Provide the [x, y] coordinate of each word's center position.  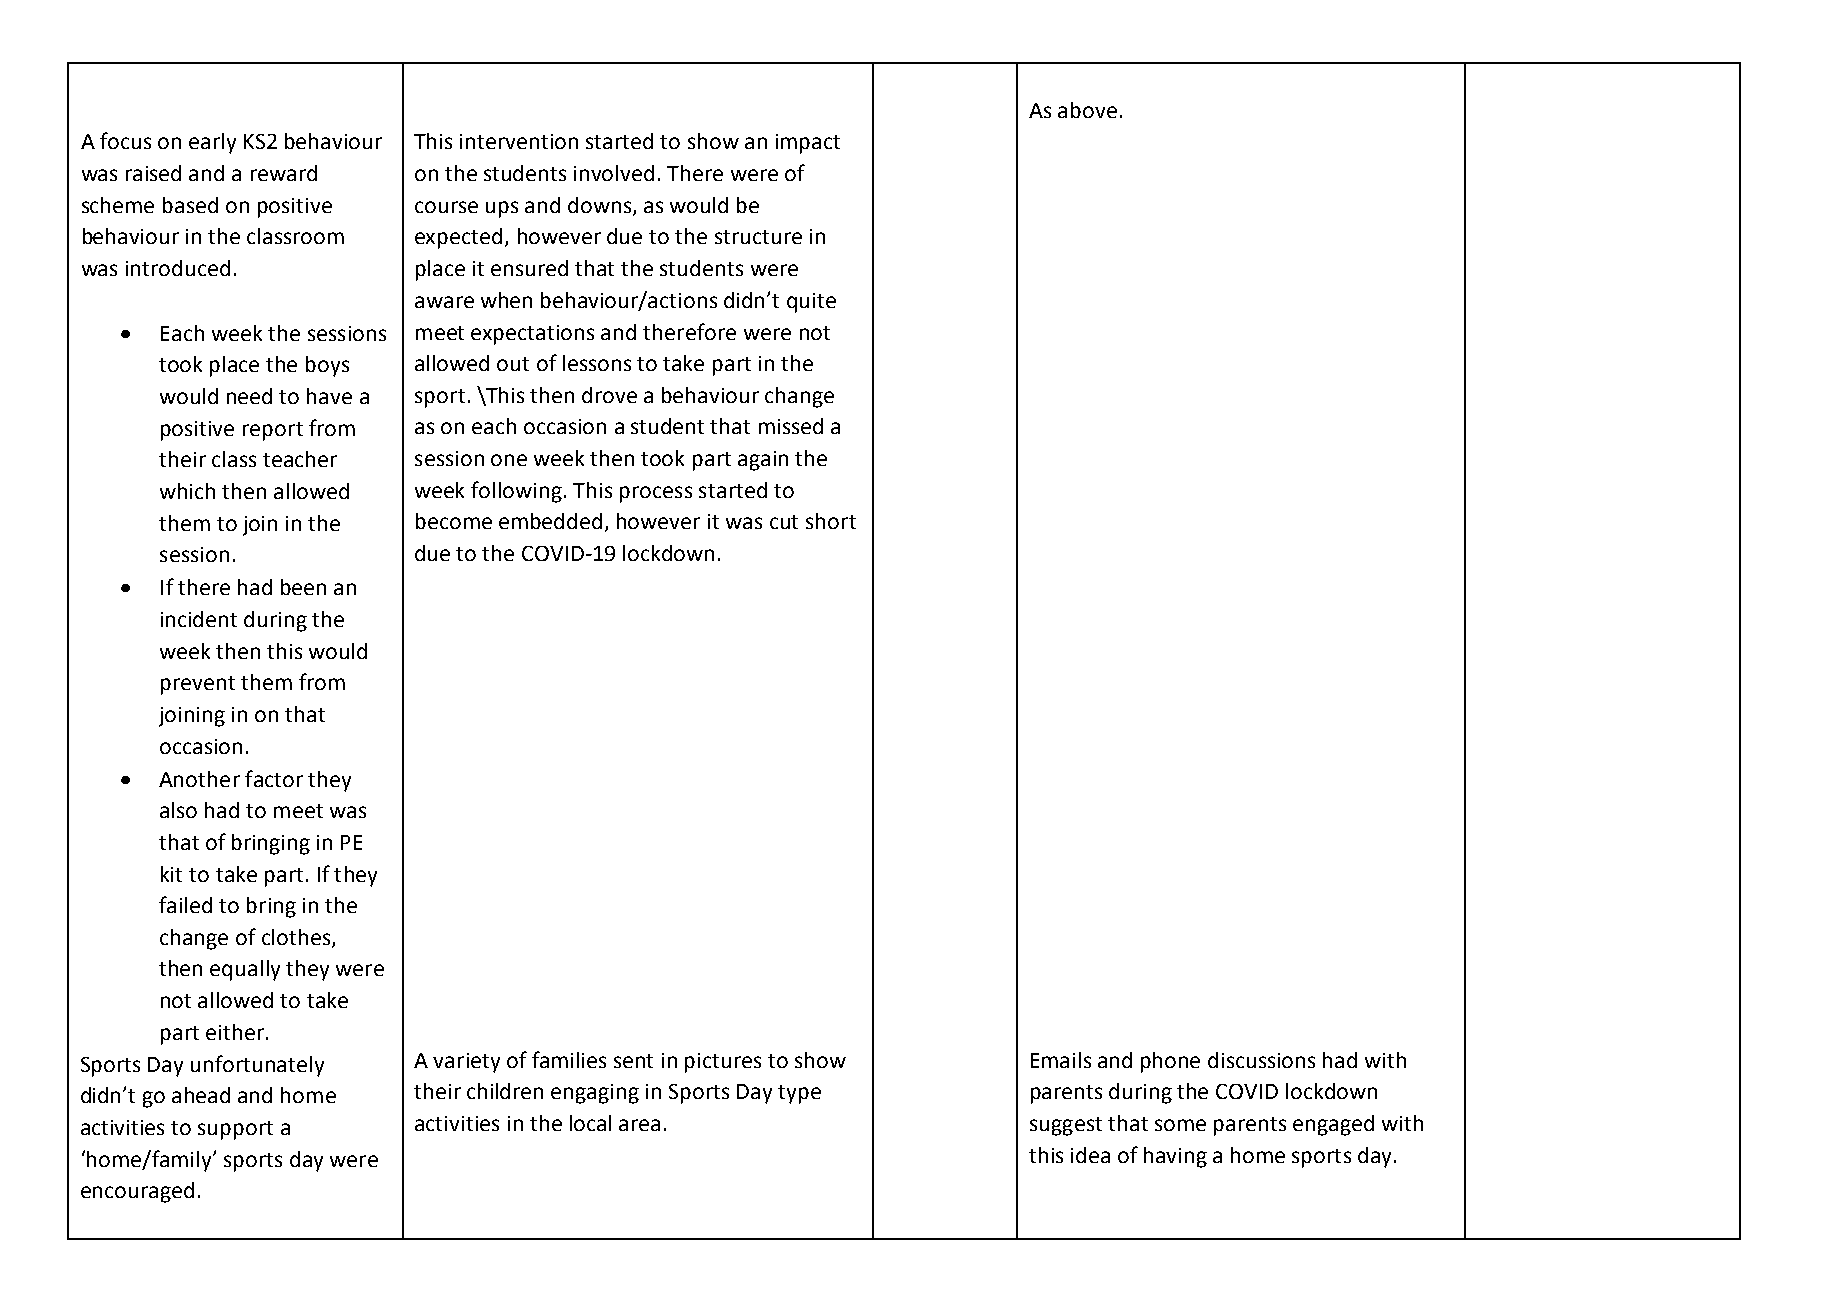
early [212, 143]
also [178, 810]
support [235, 1130]
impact [808, 144]
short [831, 521]
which [187, 491]
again [763, 461]
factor [274, 778]
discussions [1261, 1060]
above [1087, 110]
